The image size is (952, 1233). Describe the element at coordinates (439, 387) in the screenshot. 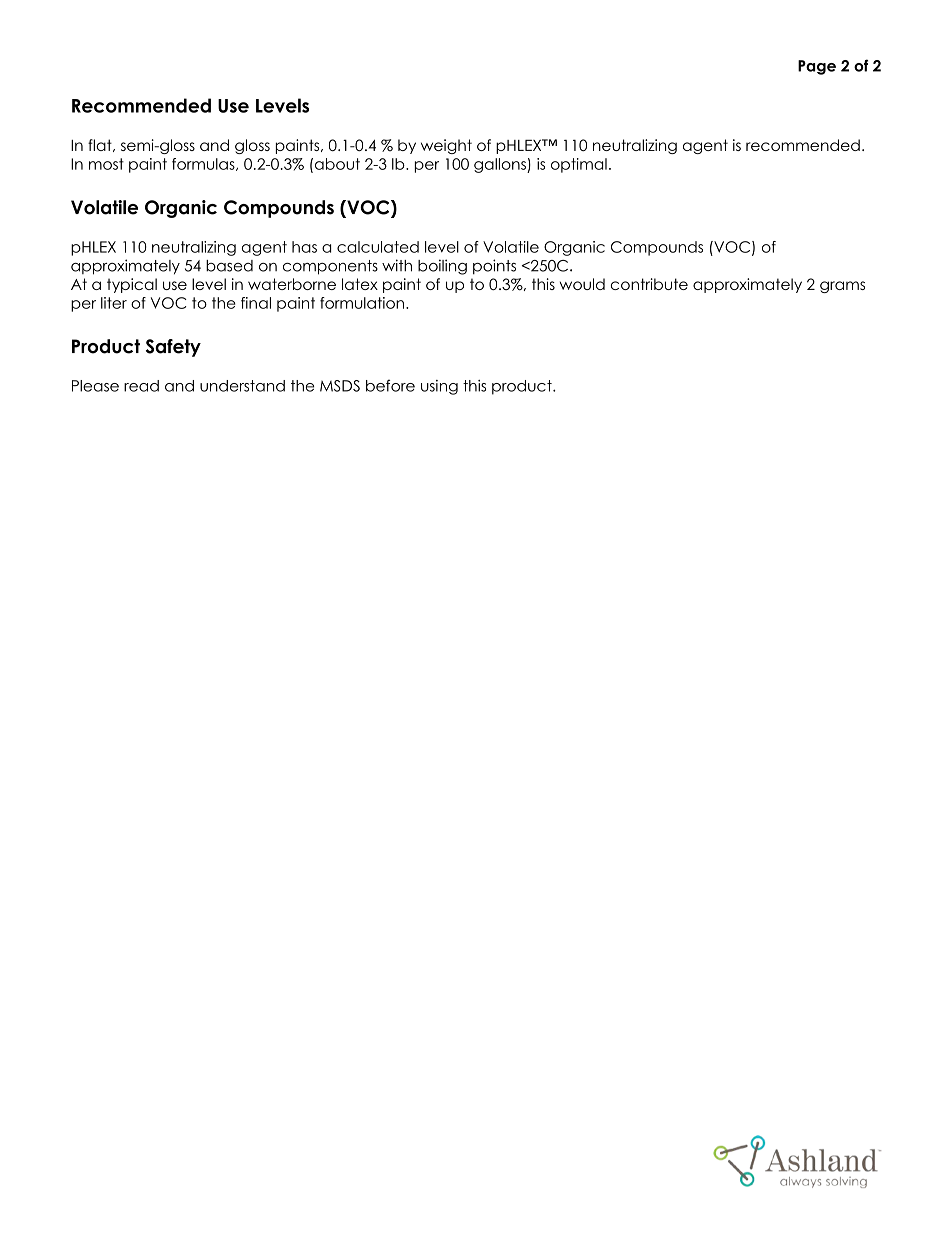

I see `using` at that location.
